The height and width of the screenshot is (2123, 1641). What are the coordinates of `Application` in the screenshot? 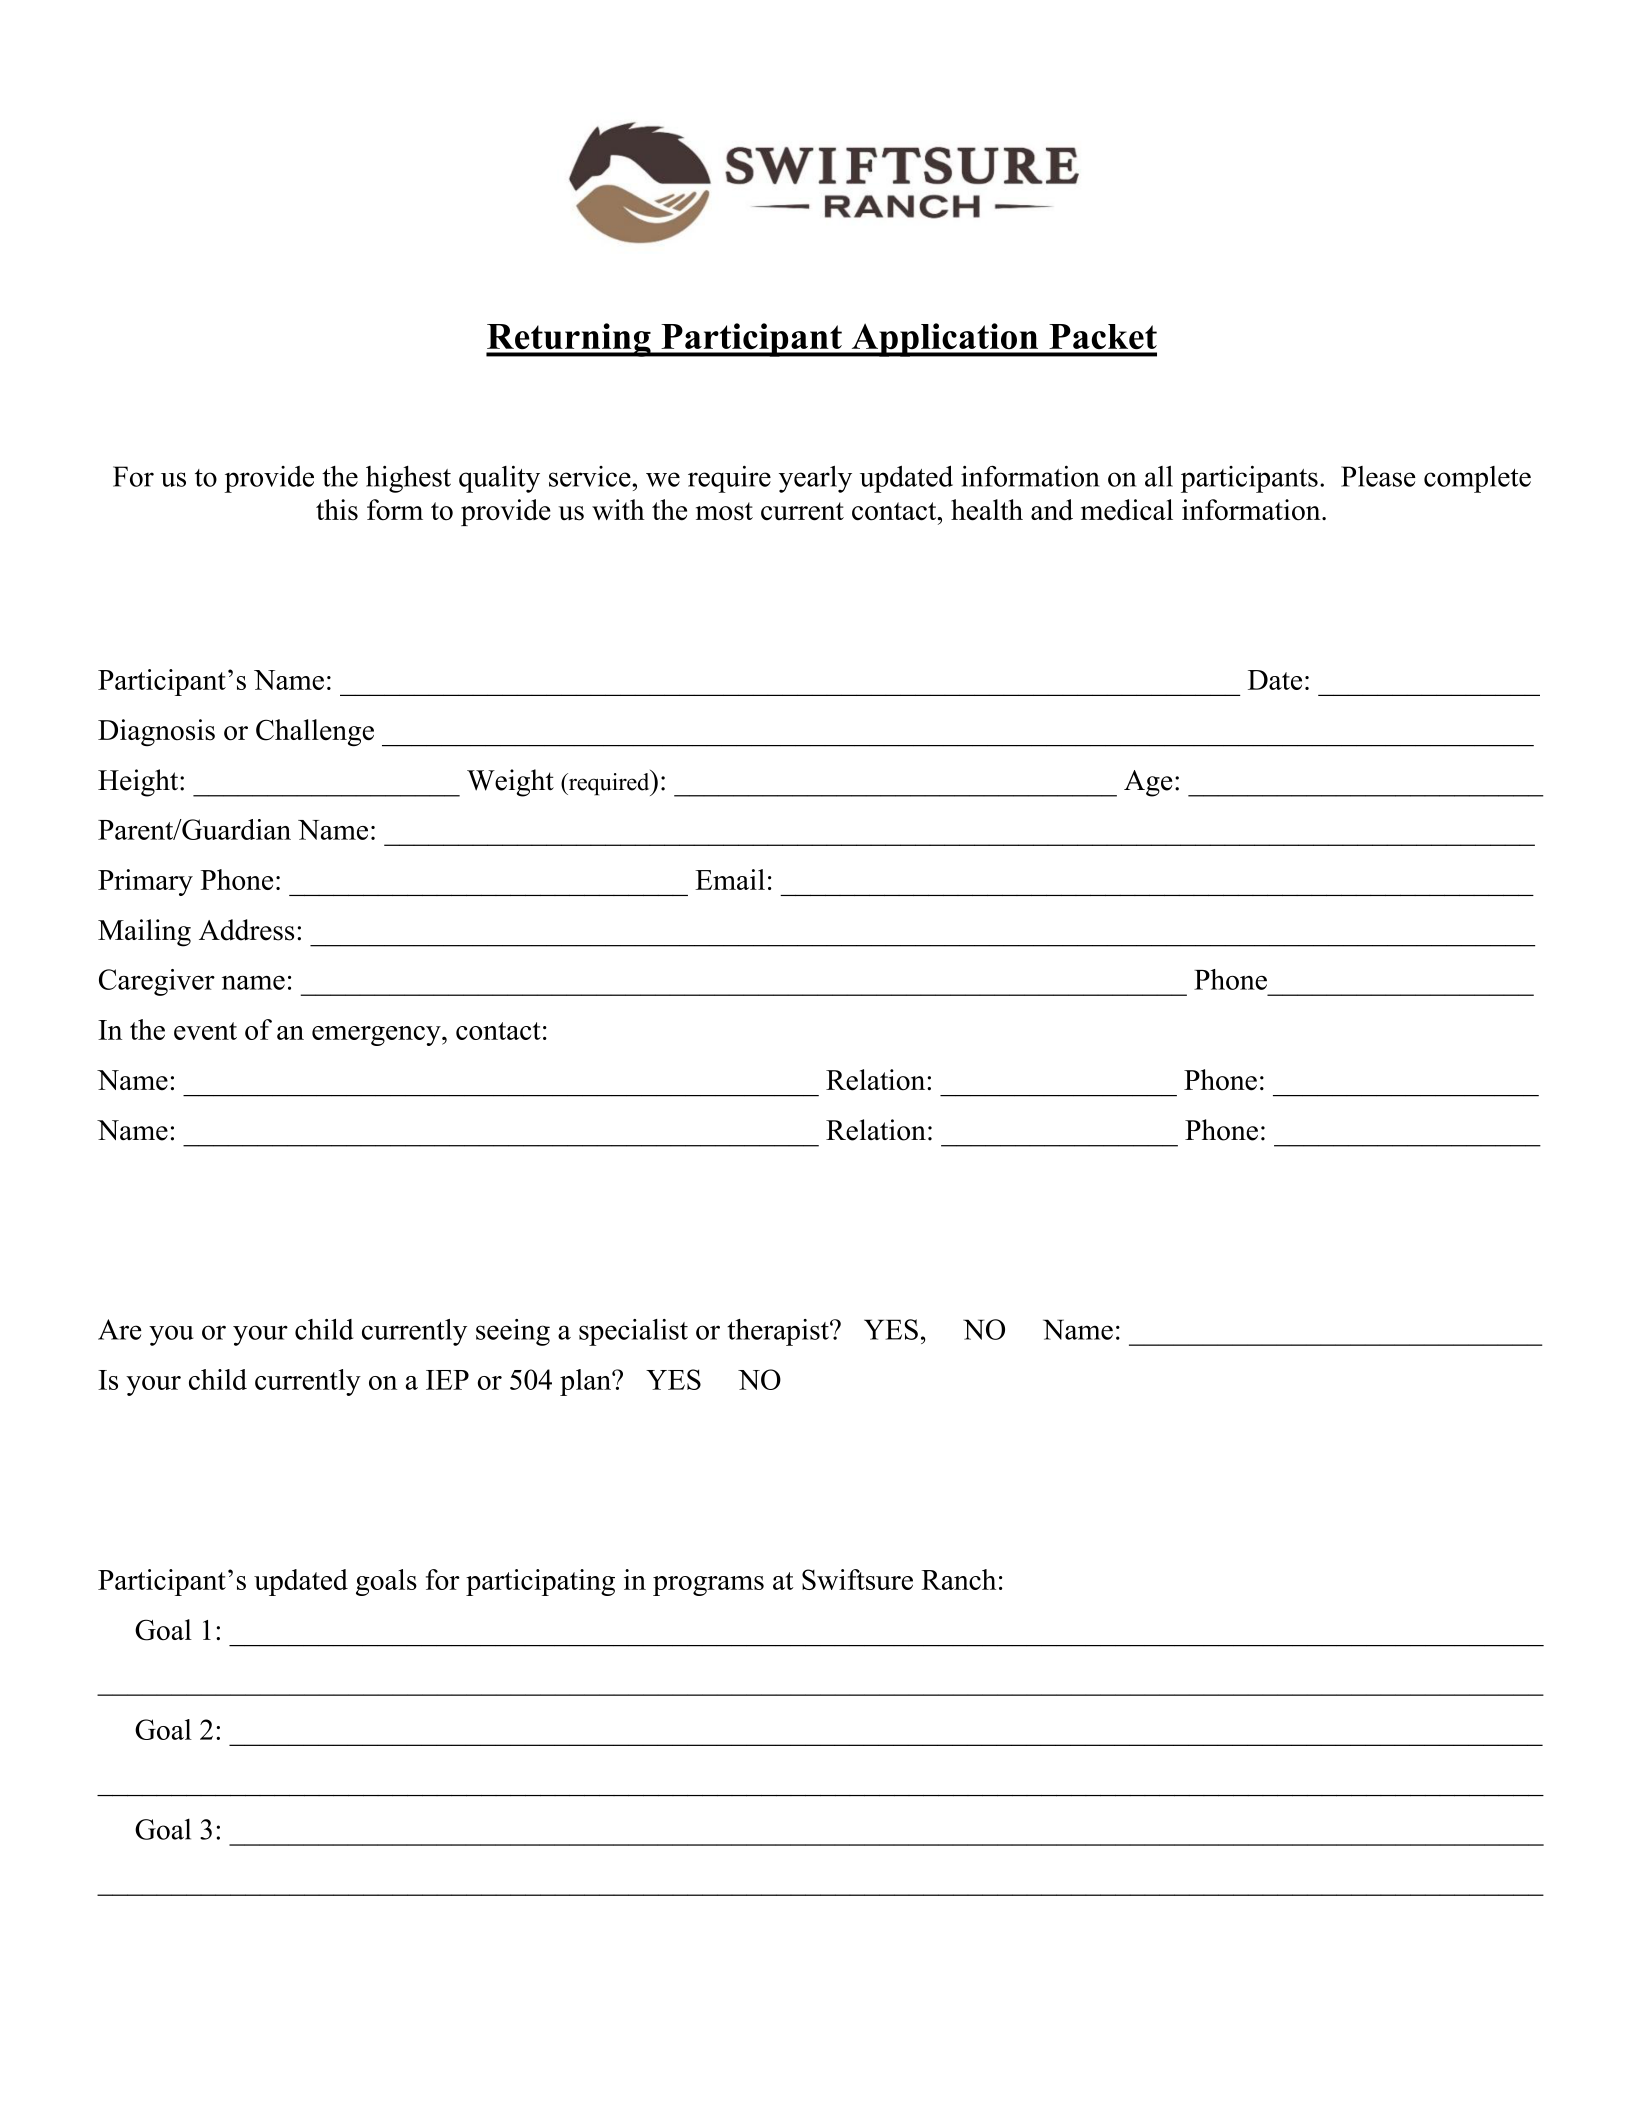 It's located at (945, 340).
